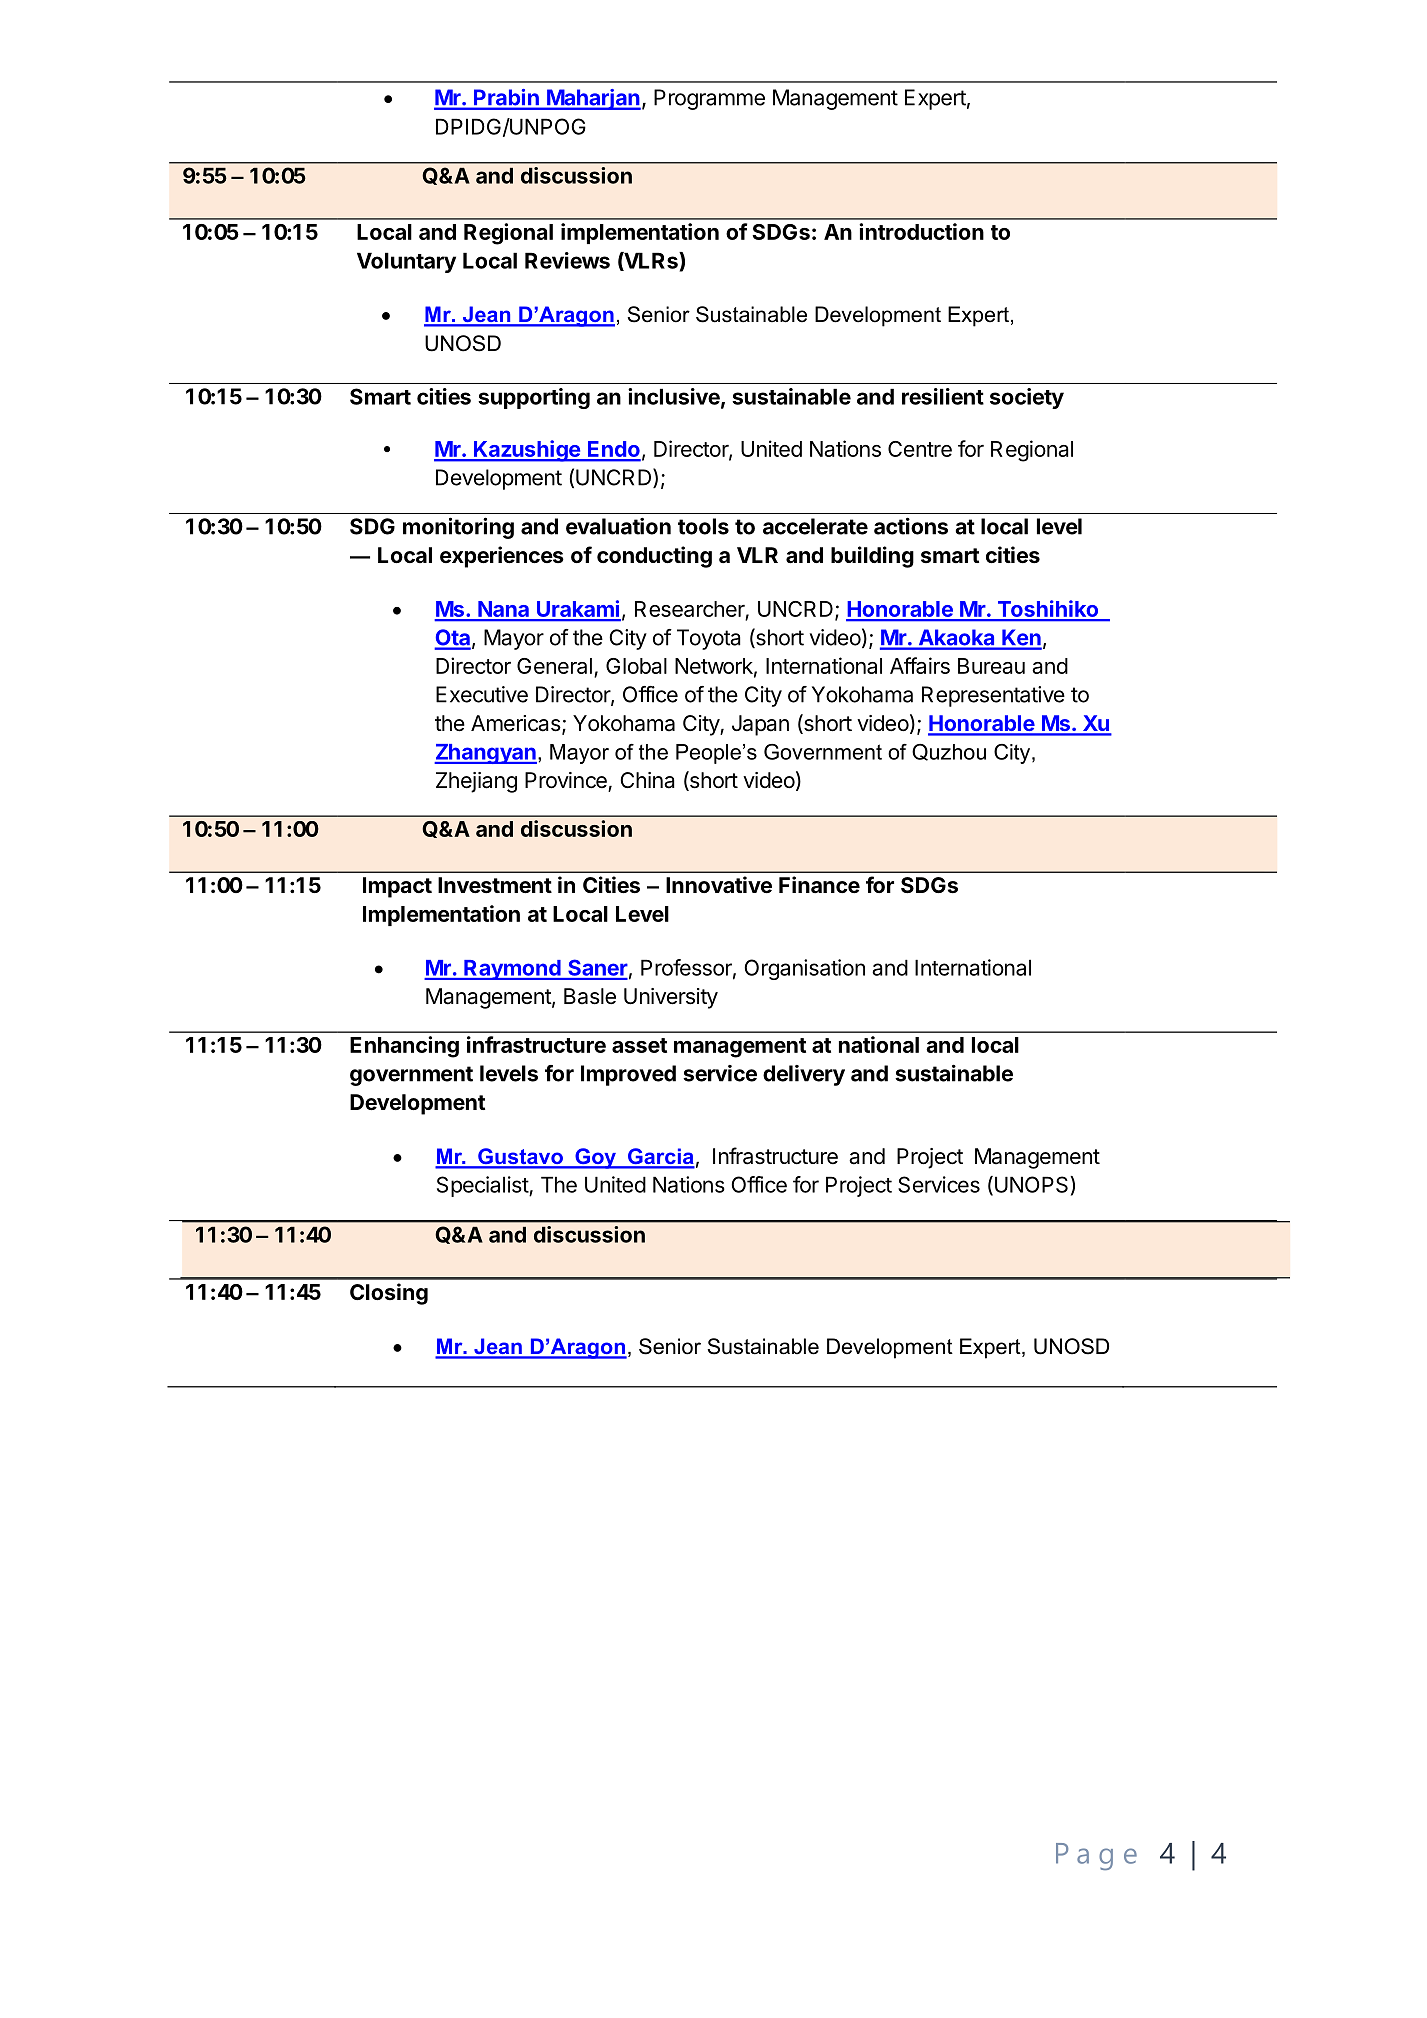  What do you see at coordinates (406, 262) in the screenshot?
I see `Voluntary` at bounding box center [406, 262].
